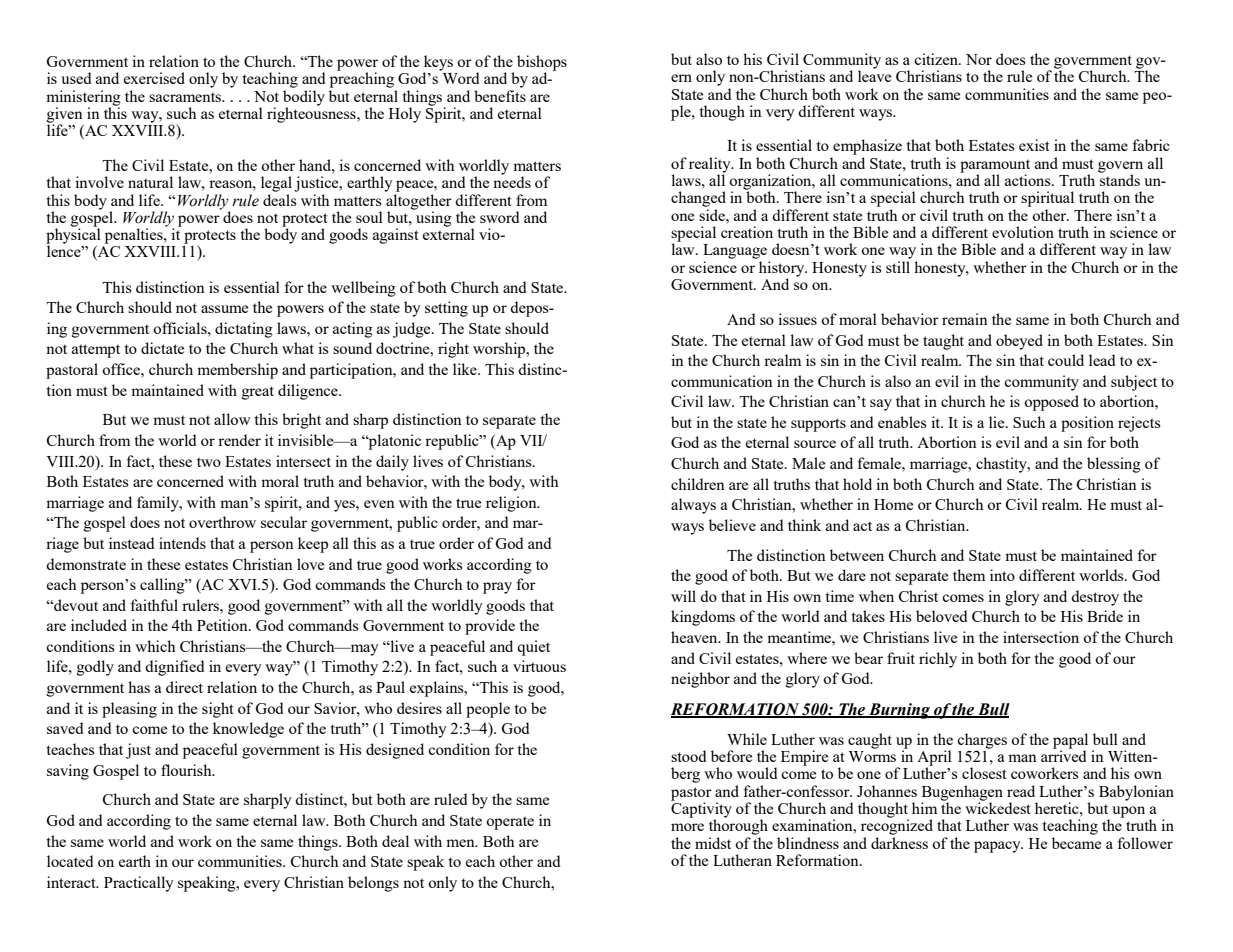 The height and width of the image is (952, 1233). What do you see at coordinates (500, 350) in the image?
I see `worship` at bounding box center [500, 350].
